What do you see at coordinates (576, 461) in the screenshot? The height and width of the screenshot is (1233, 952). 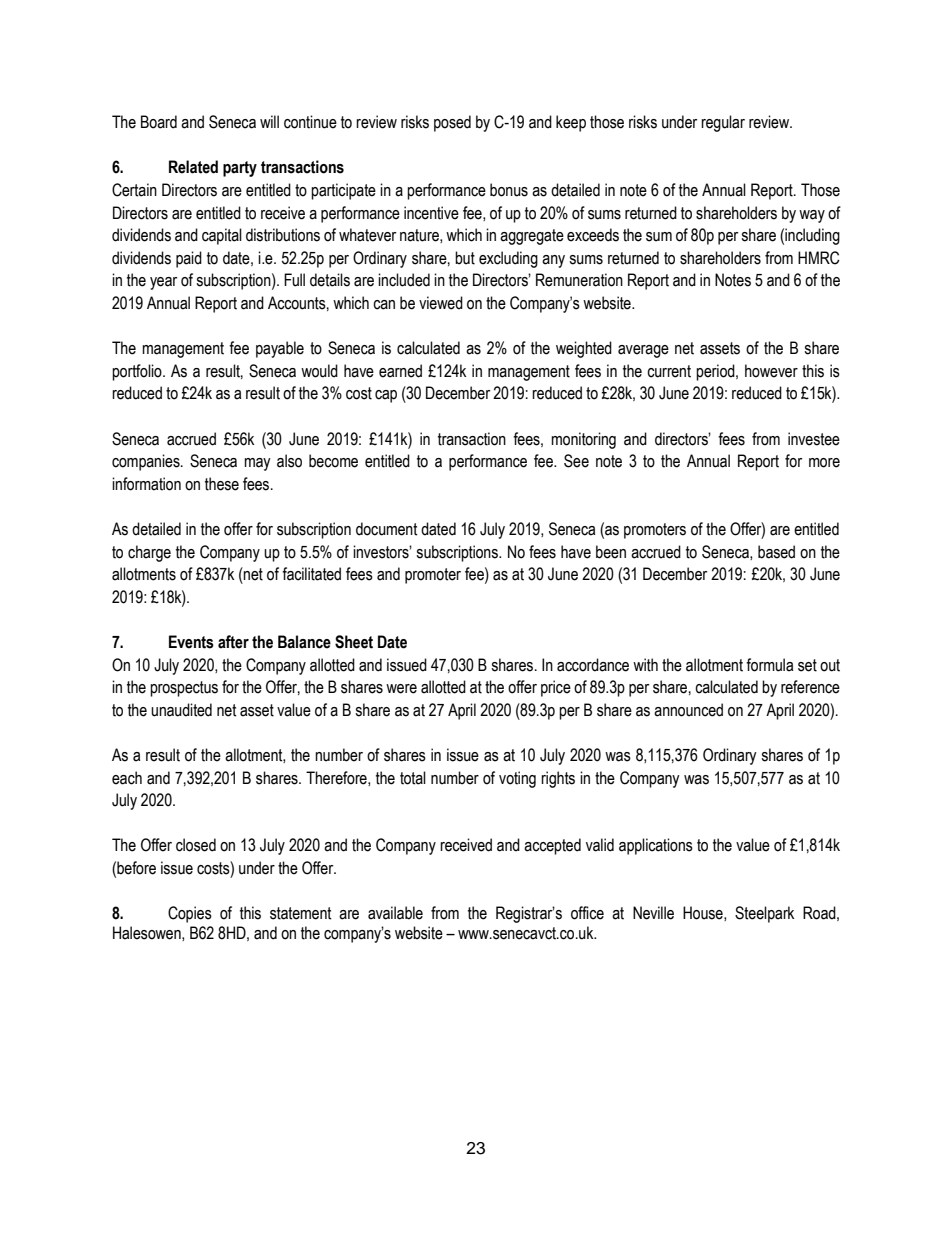 I see `See` at bounding box center [576, 461].
